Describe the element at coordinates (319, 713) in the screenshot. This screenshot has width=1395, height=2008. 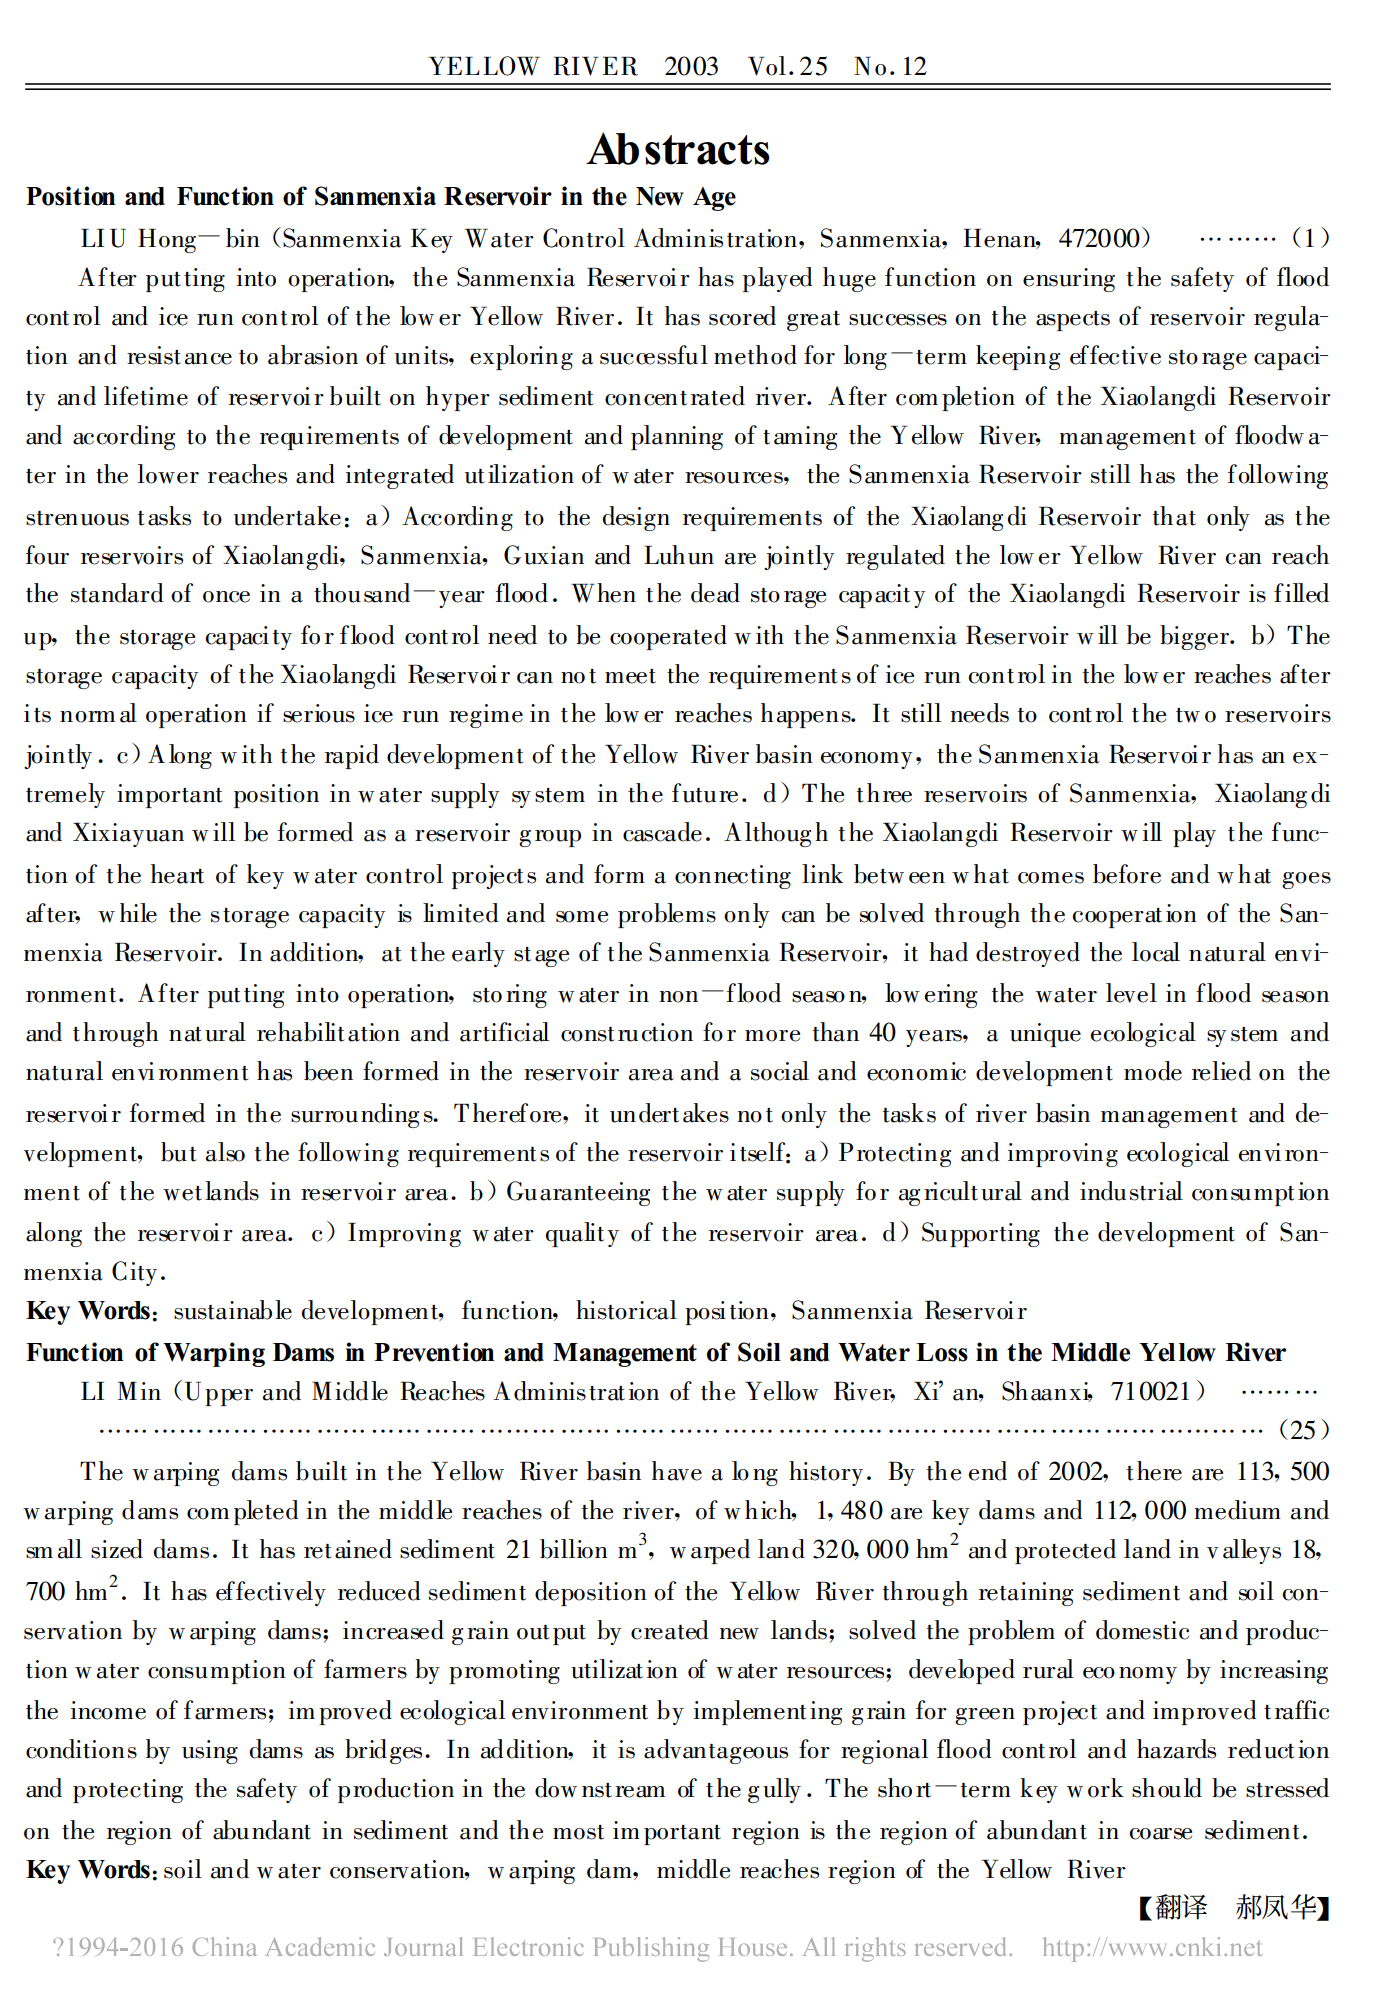
I see `serious` at that location.
